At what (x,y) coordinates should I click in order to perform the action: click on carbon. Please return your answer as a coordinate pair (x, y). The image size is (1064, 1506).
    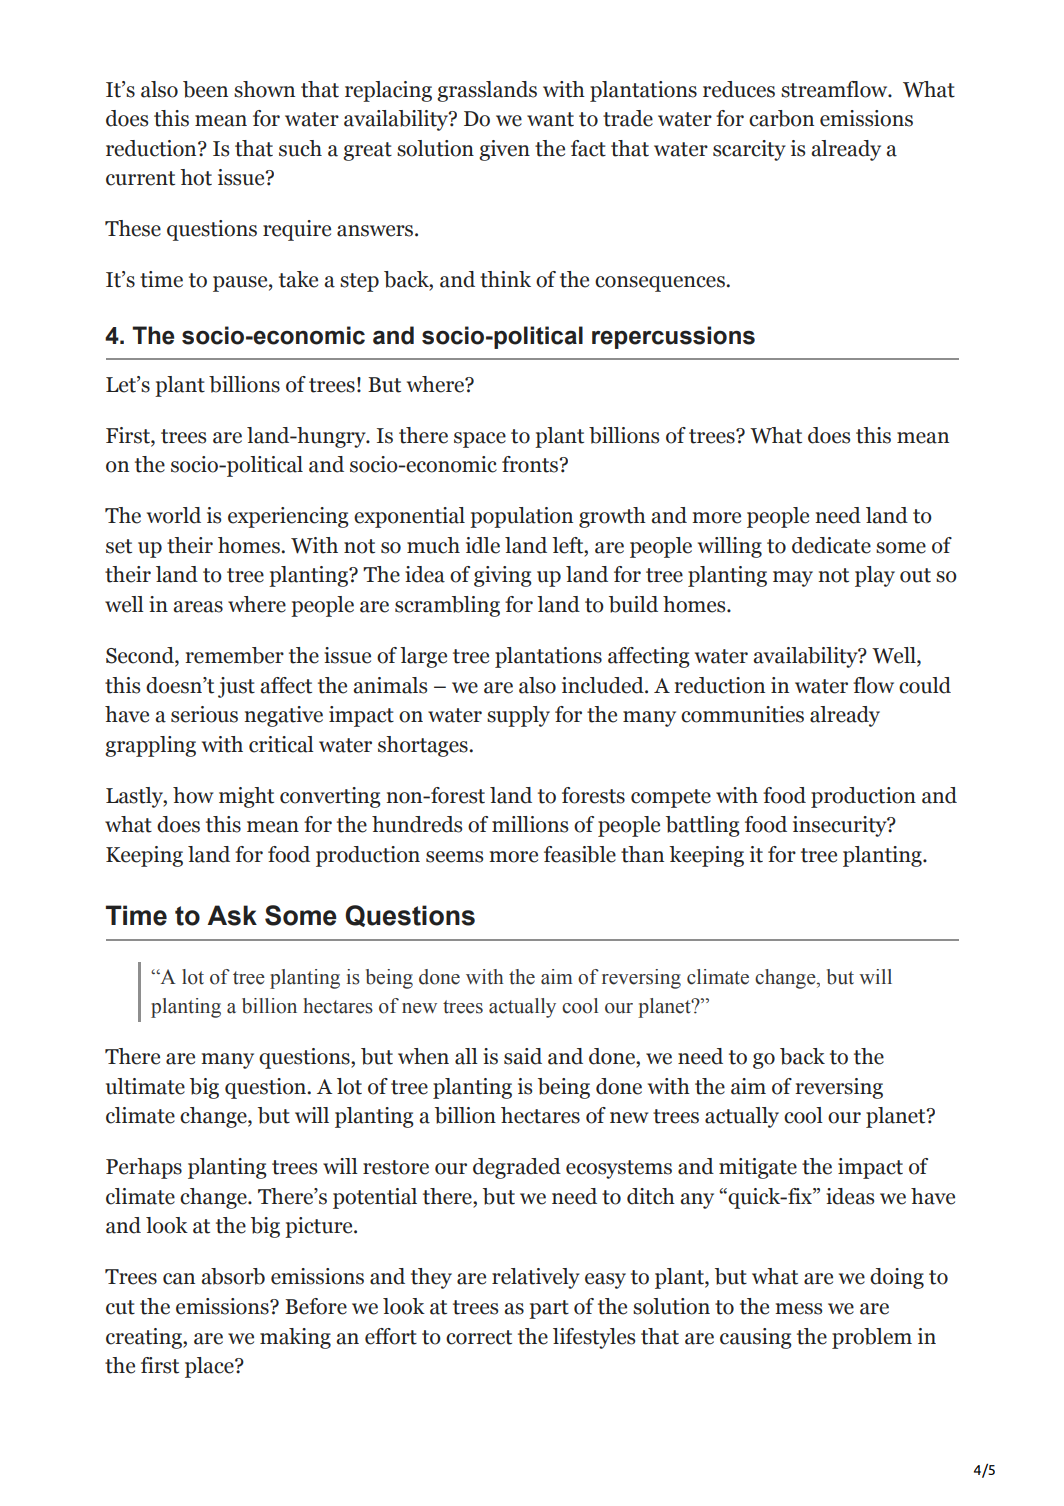
    Looking at the image, I should click on (781, 118).
